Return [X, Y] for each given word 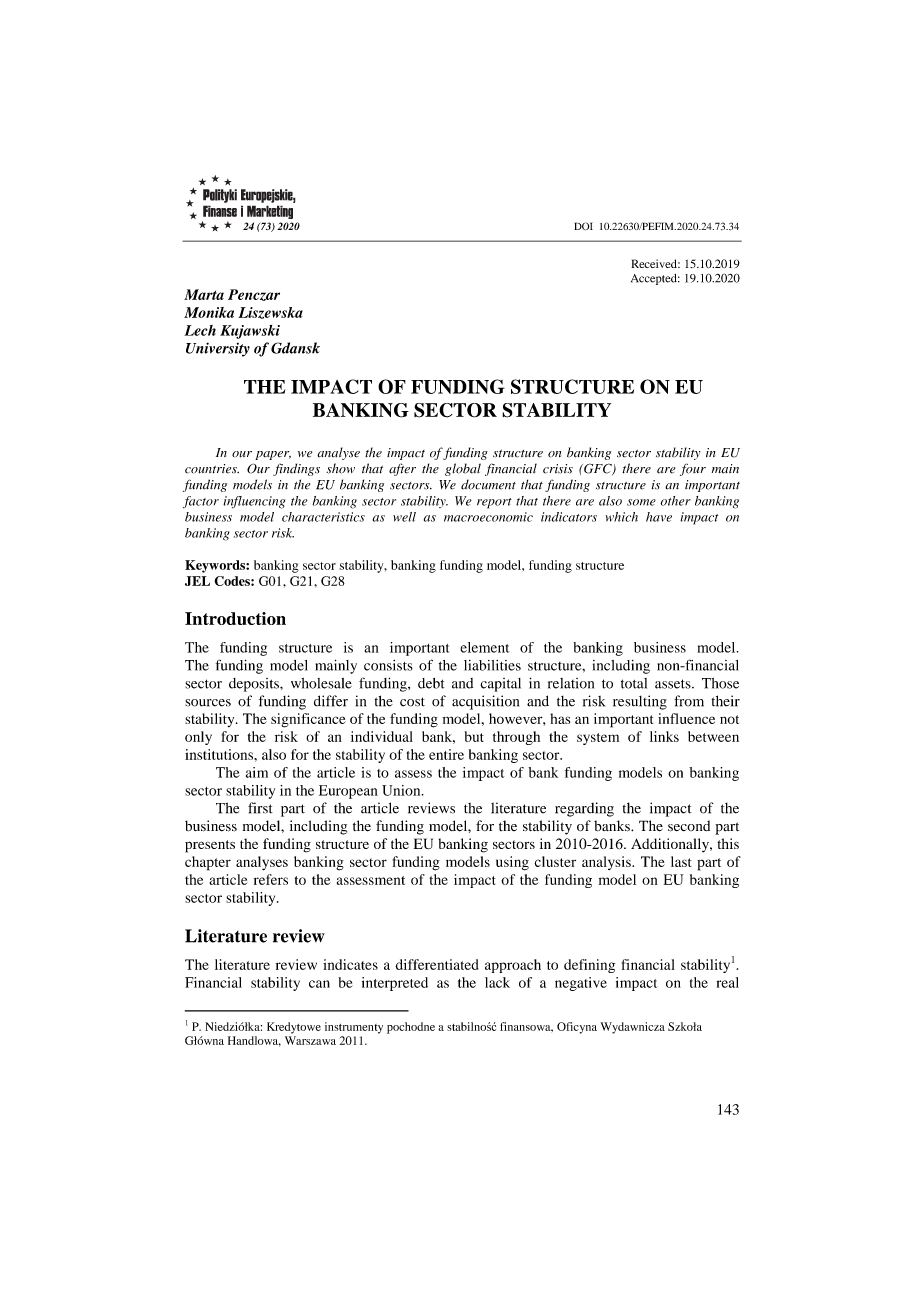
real [728, 982]
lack [497, 982]
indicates [350, 964]
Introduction [235, 618]
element [485, 647]
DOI [583, 226]
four [693, 469]
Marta [204, 294]
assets [674, 684]
